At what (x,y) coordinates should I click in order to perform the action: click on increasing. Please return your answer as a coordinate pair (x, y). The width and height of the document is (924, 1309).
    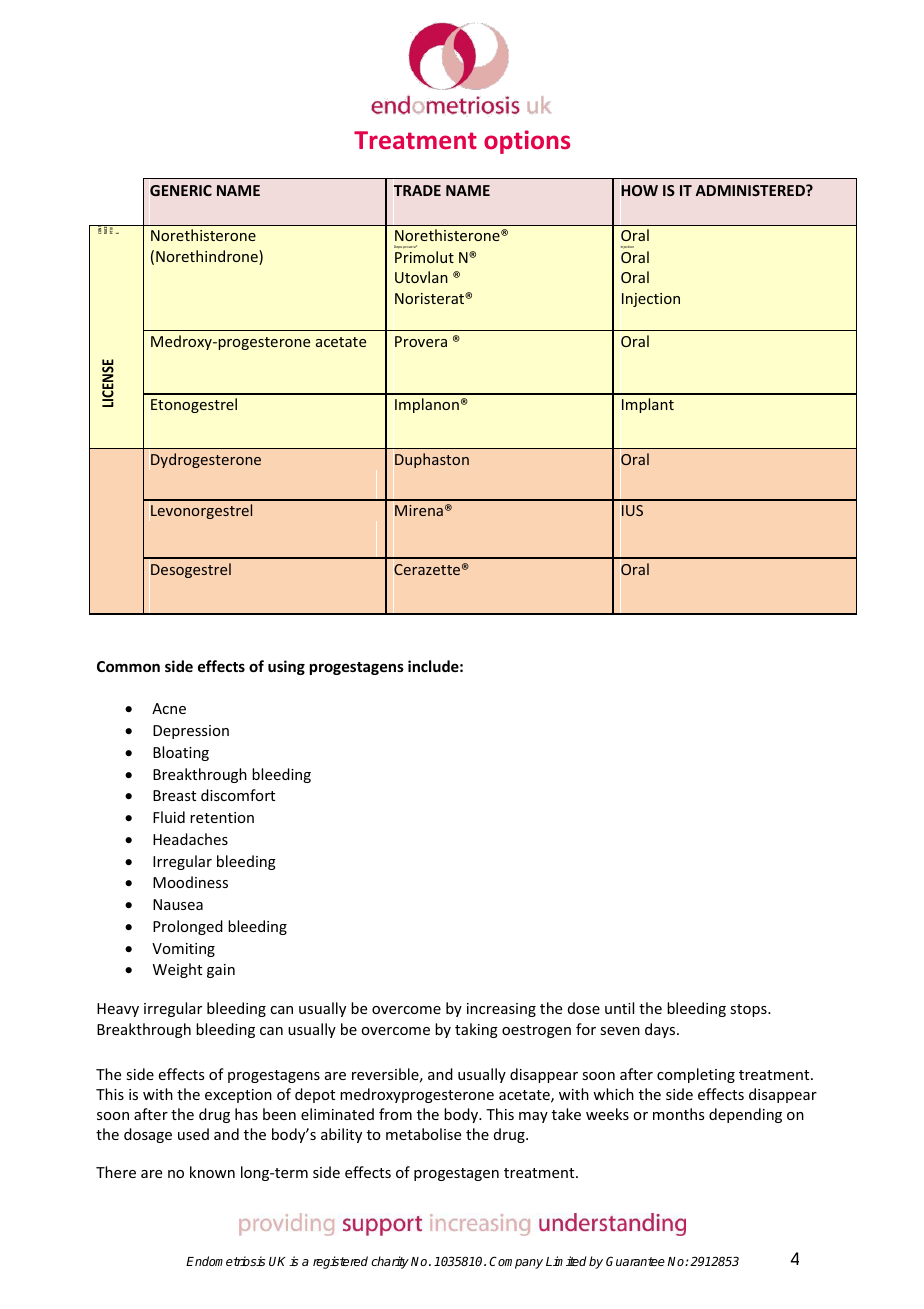
    Looking at the image, I should click on (501, 1010).
